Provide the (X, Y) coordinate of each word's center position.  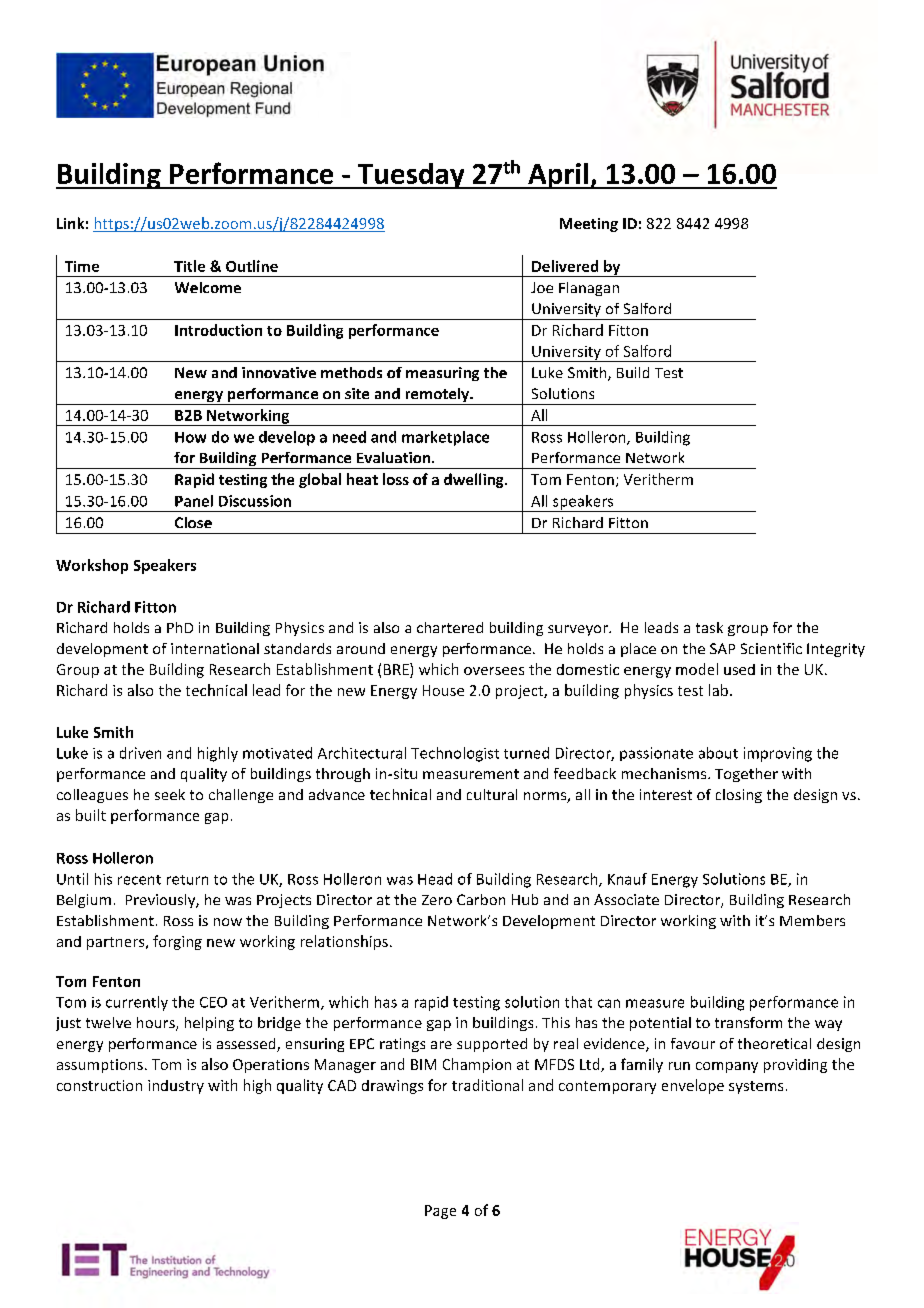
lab (720, 690)
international (215, 648)
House (443, 690)
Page (440, 1212)
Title (189, 266)
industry (176, 1087)
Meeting (589, 225)
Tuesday (411, 176)
